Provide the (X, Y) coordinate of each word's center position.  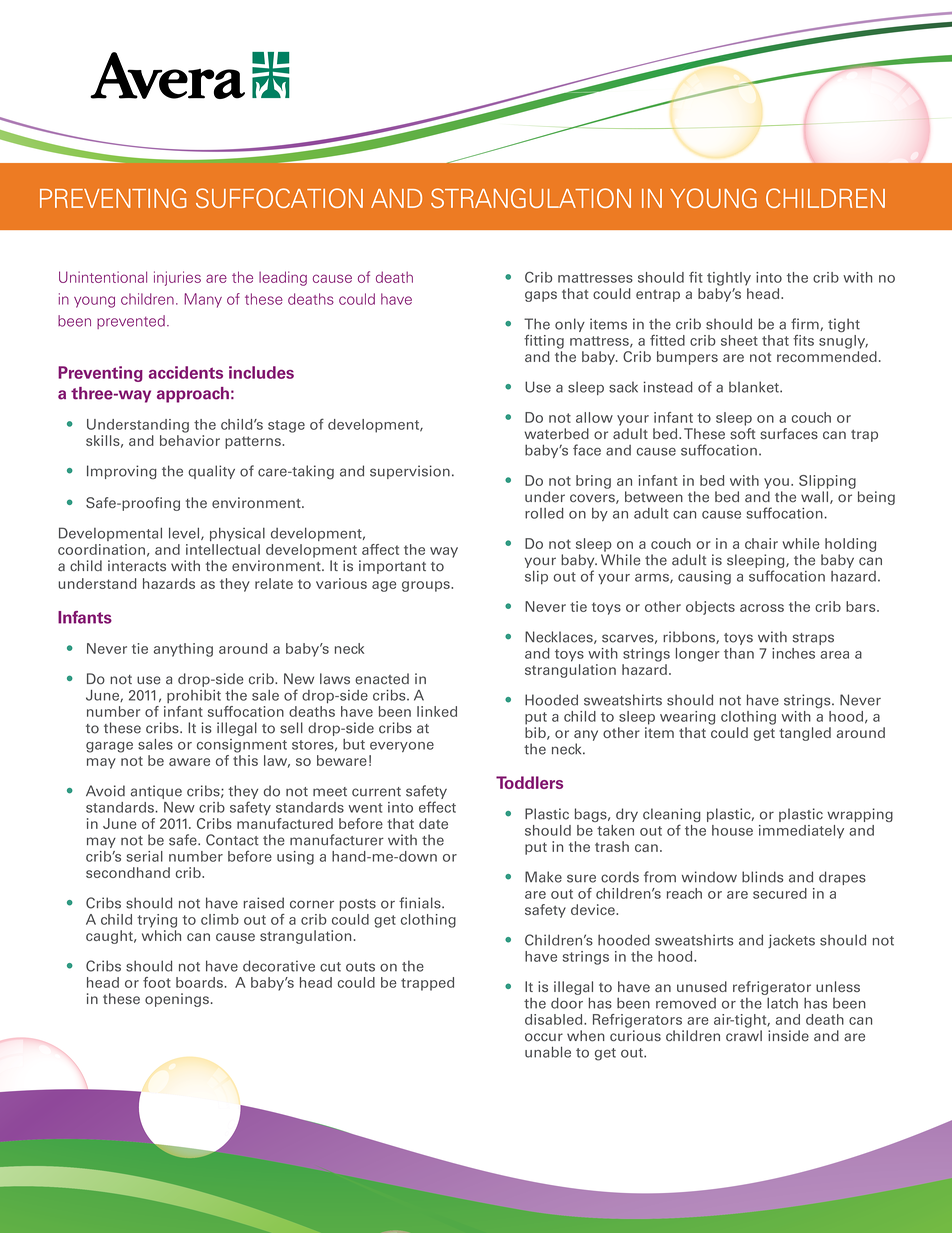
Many (203, 300)
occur (544, 1037)
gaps (541, 296)
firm (806, 324)
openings (177, 1000)
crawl (744, 1036)
